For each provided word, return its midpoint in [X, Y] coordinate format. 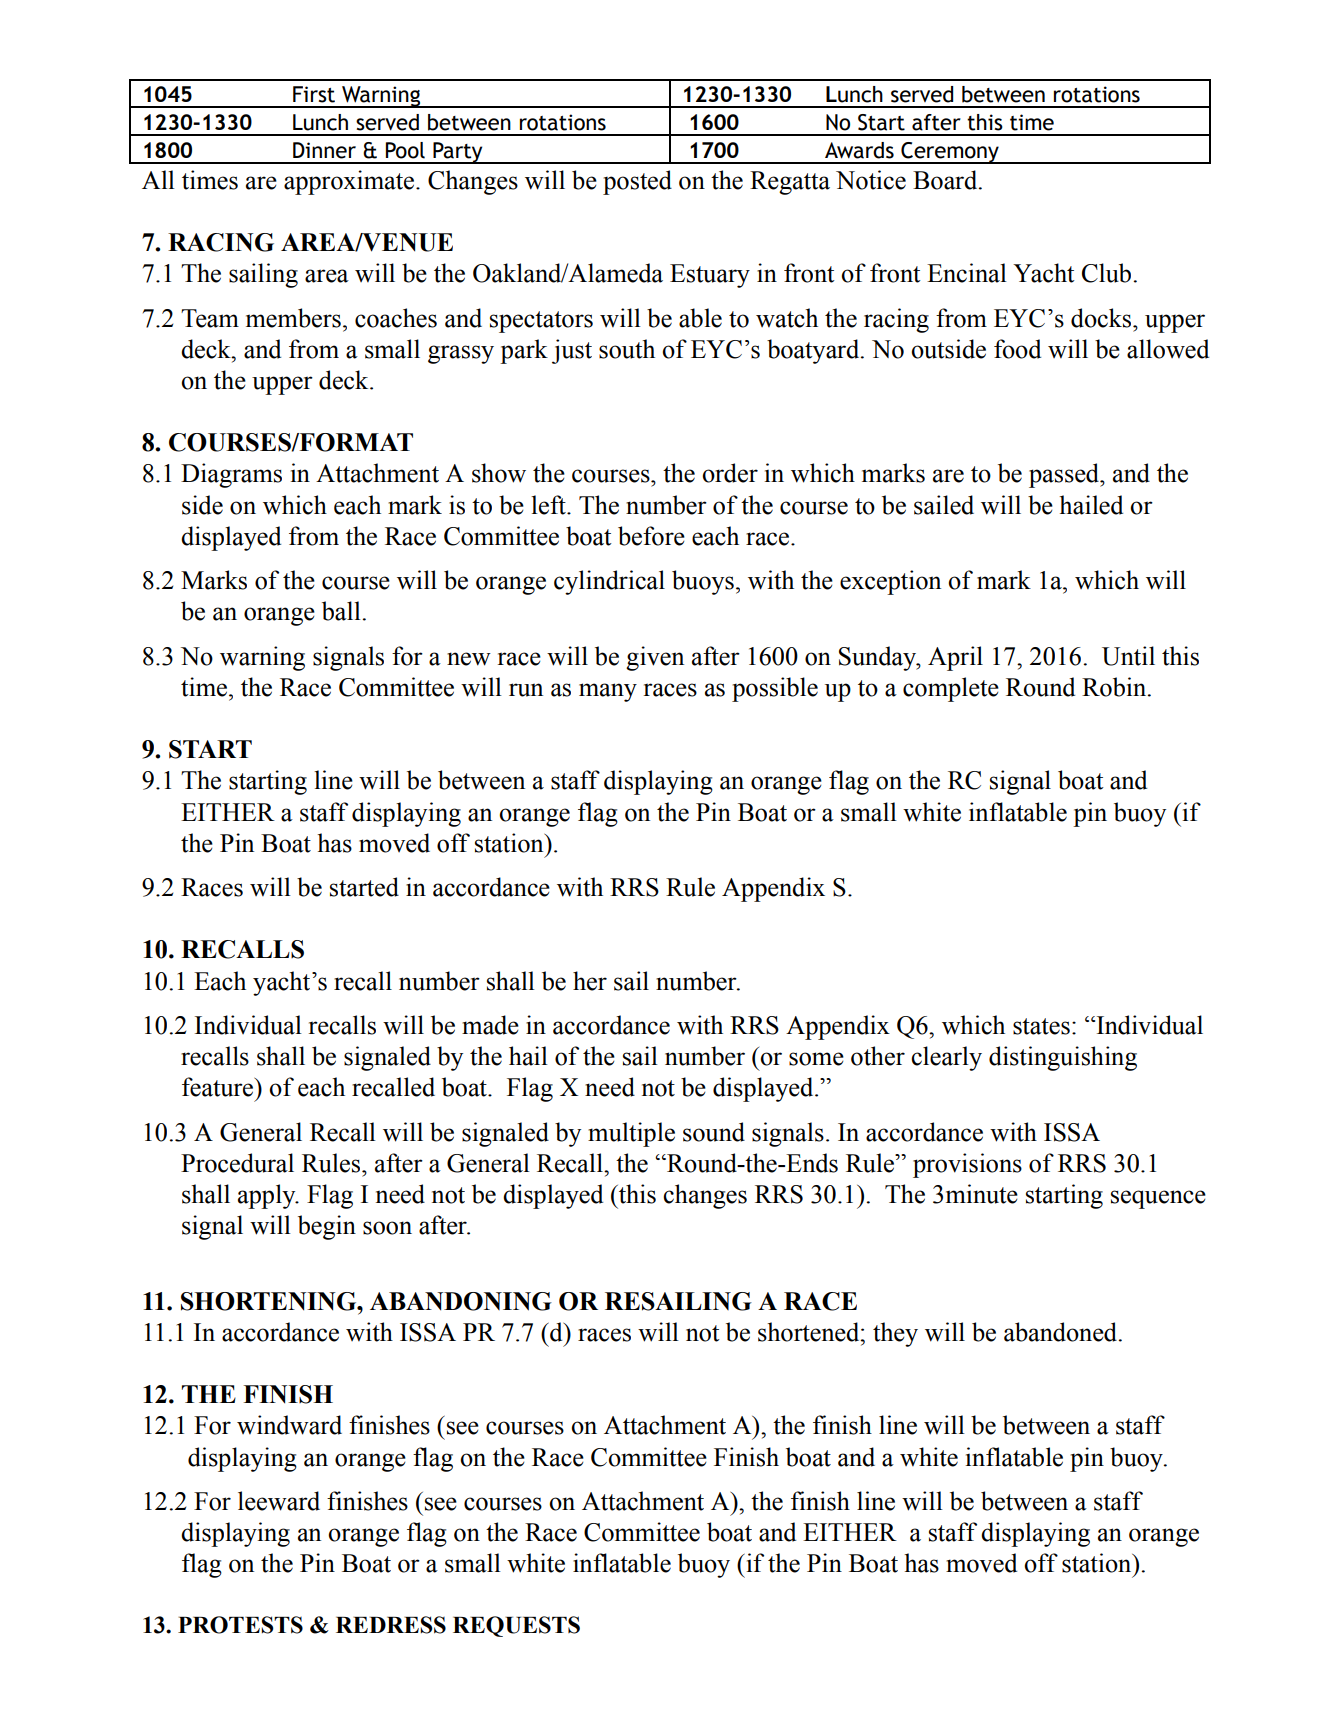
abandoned [1062, 1332]
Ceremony [950, 153]
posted [637, 182]
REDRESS [391, 1625]
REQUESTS [516, 1626]
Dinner [324, 150]
